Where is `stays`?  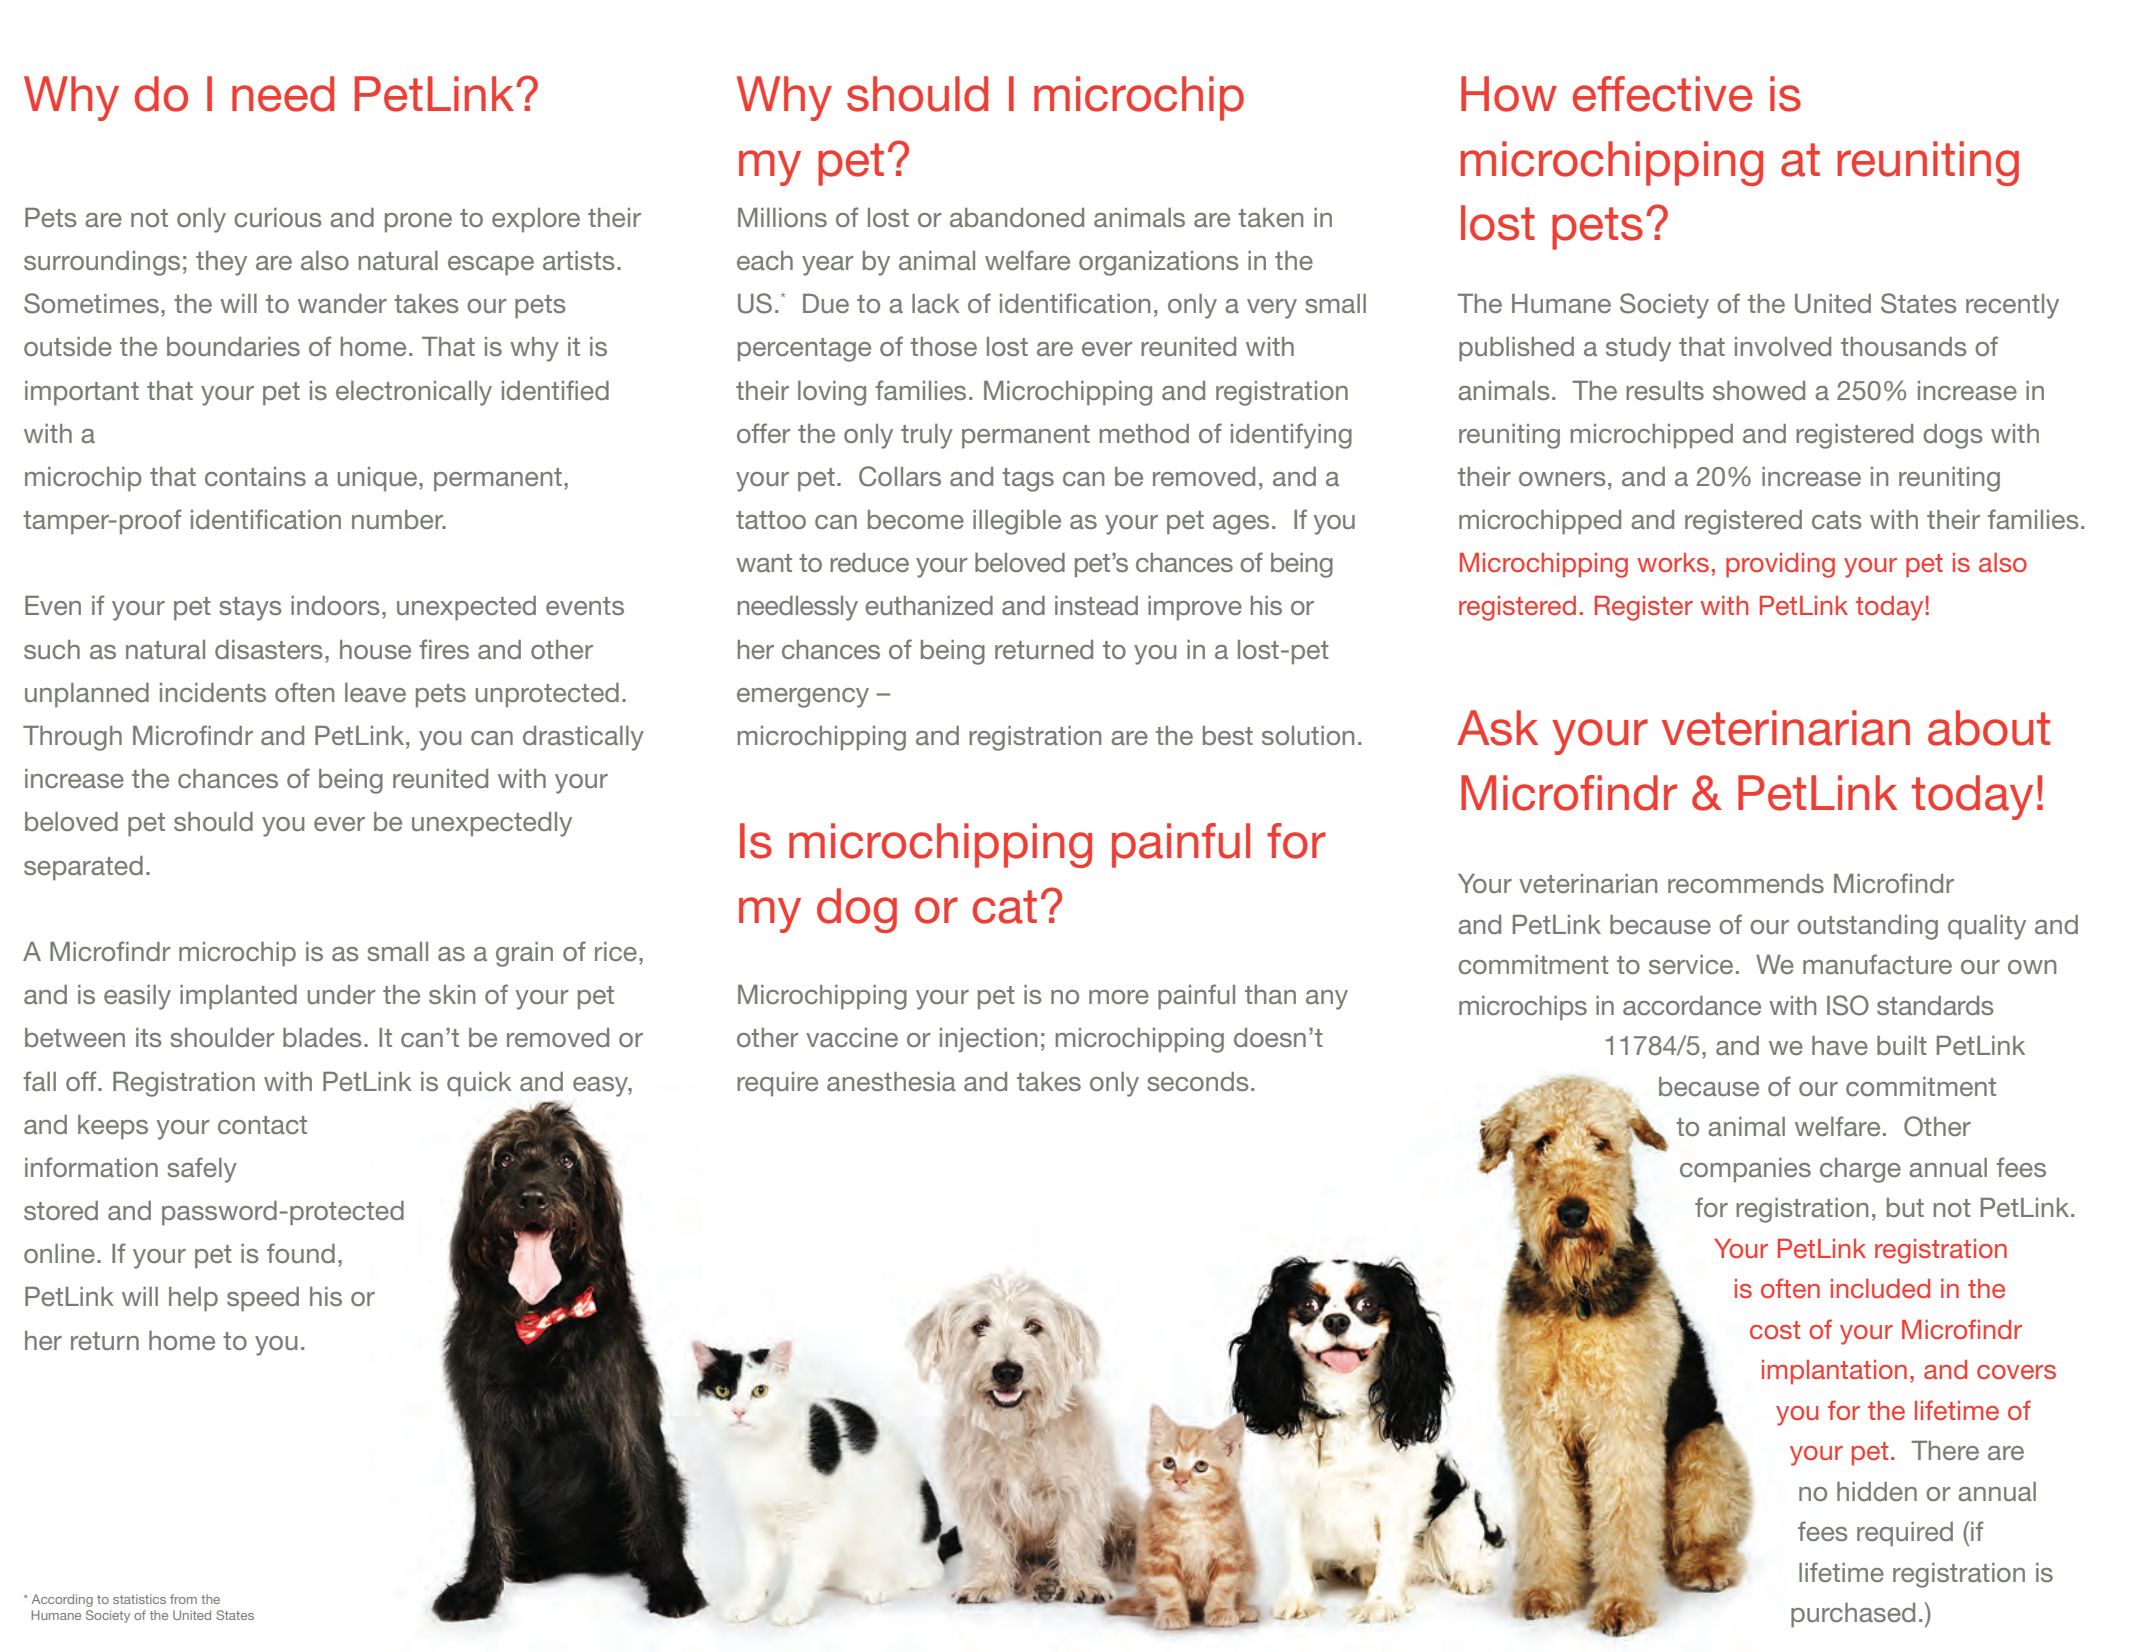
stays is located at coordinates (250, 609).
